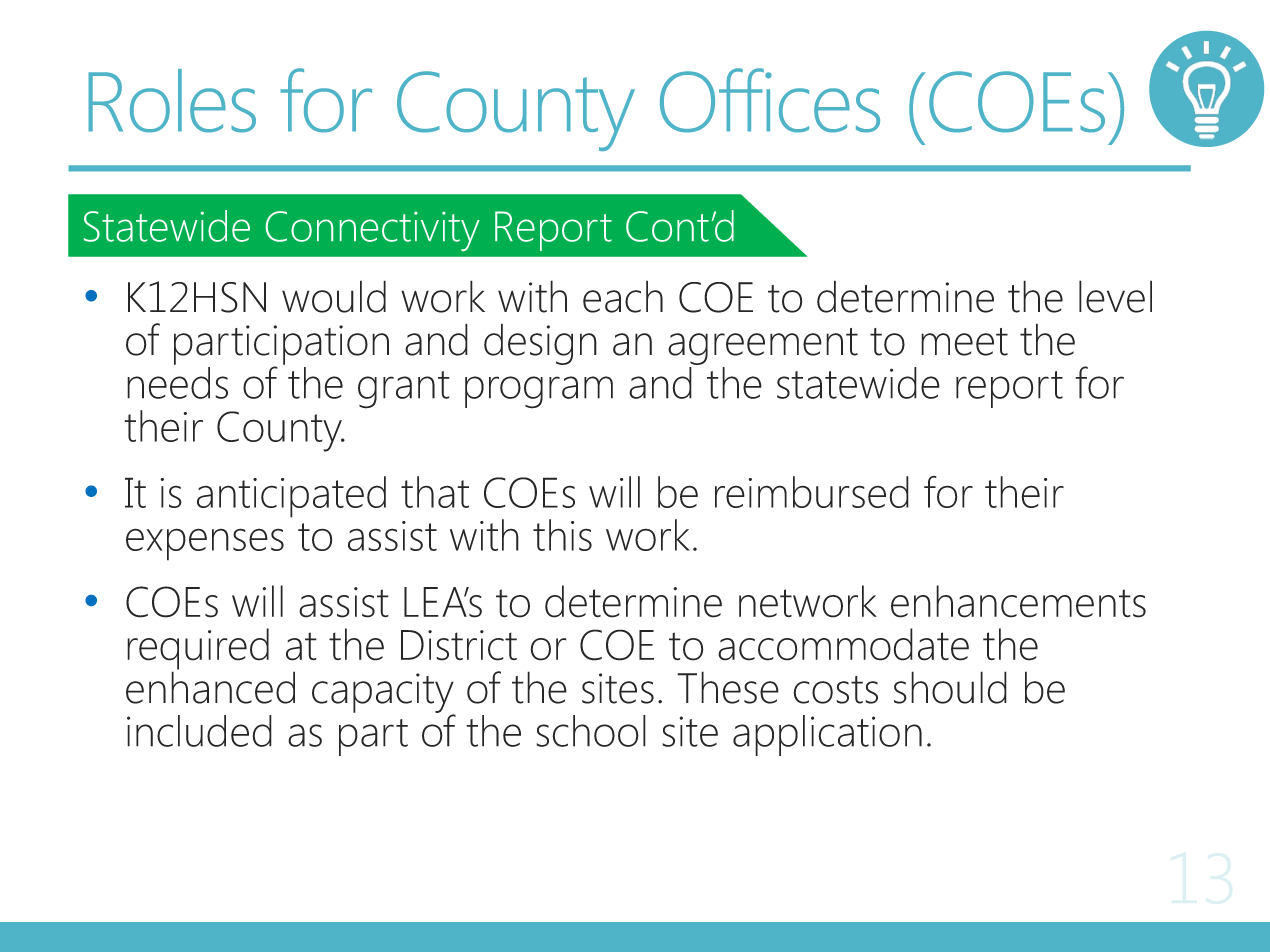 Image resolution: width=1270 pixels, height=952 pixels. Describe the element at coordinates (199, 731) in the page. I see `included` at that location.
